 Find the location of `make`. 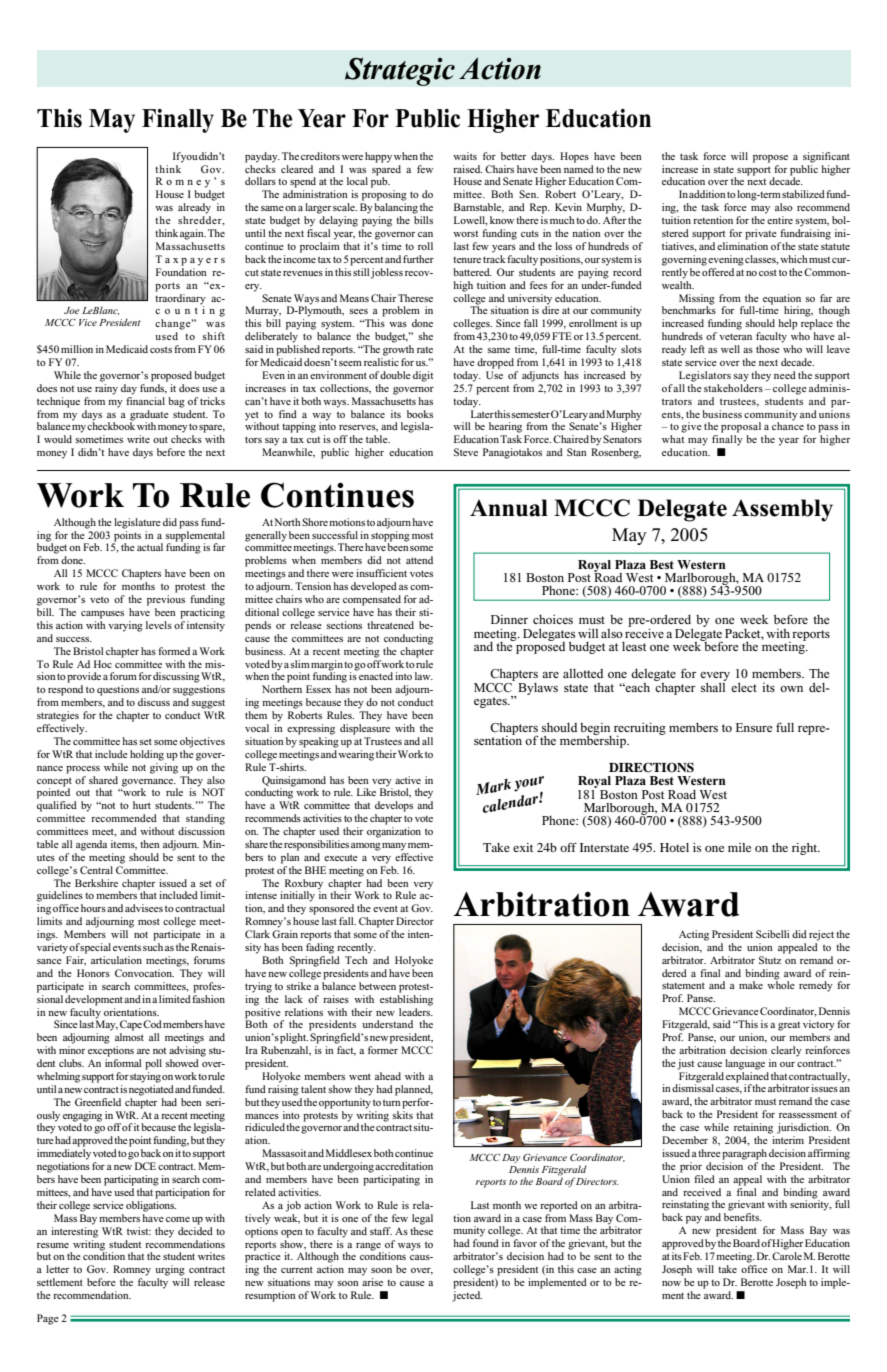

make is located at coordinates (751, 985).
